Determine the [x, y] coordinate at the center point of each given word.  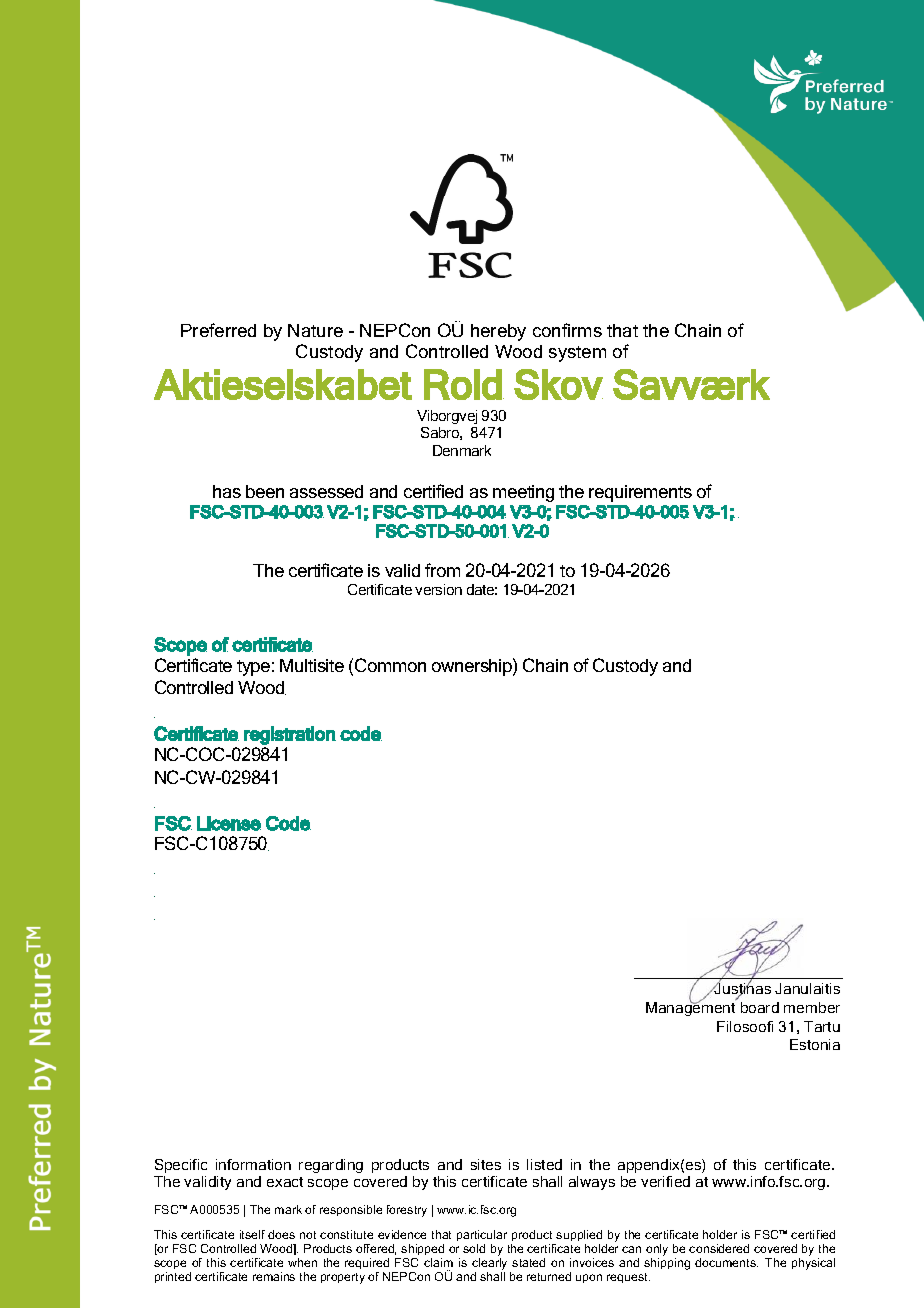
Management [691, 1008]
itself [252, 1234]
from [442, 570]
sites [486, 1164]
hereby [498, 332]
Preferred [218, 330]
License [229, 823]
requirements [640, 493]
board [760, 1007]
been [265, 491]
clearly [489, 1265]
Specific [181, 1166]
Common [390, 665]
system [577, 354]
